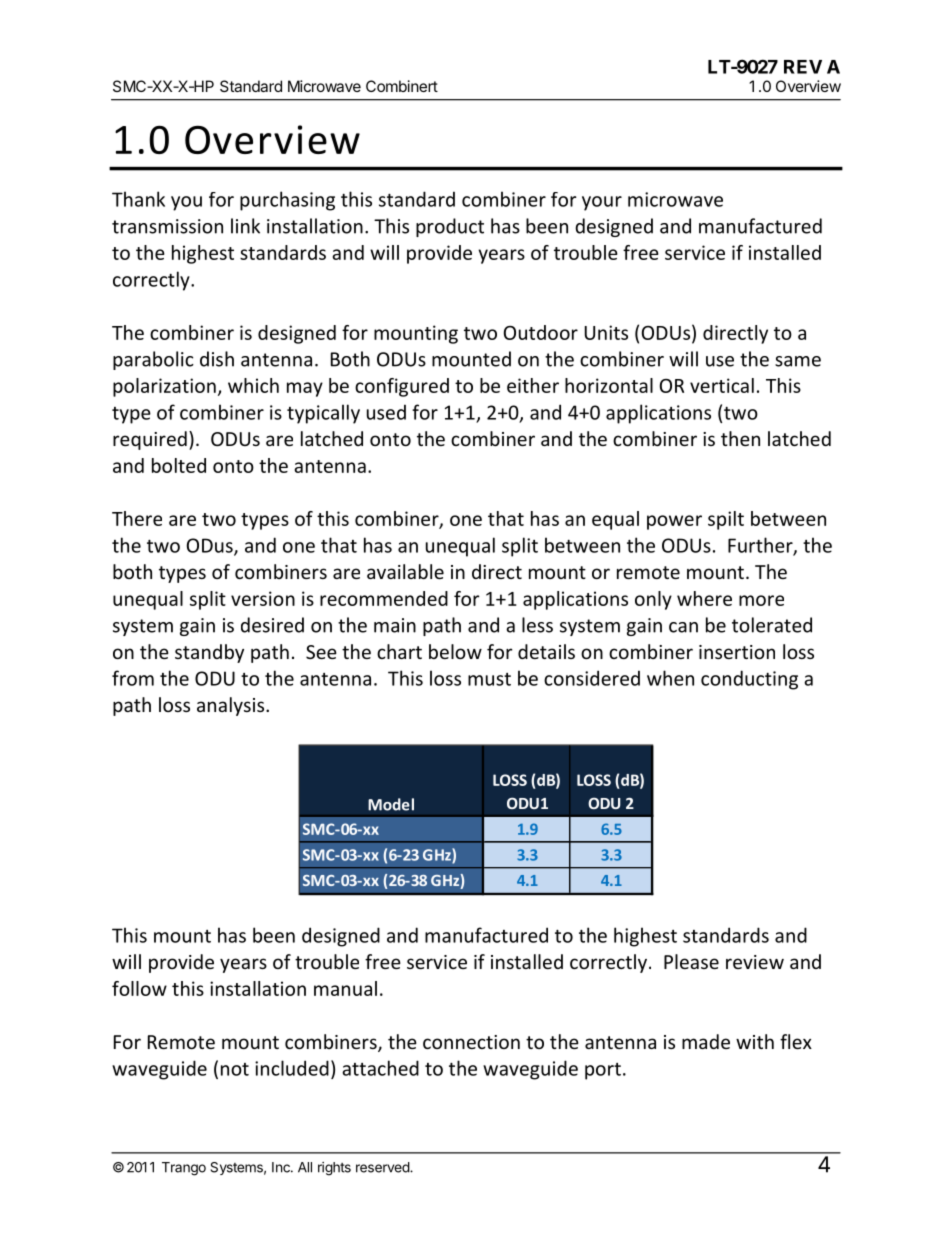 The image size is (952, 1233). Describe the element at coordinates (245, 226) in the screenshot. I see `link` at that location.
